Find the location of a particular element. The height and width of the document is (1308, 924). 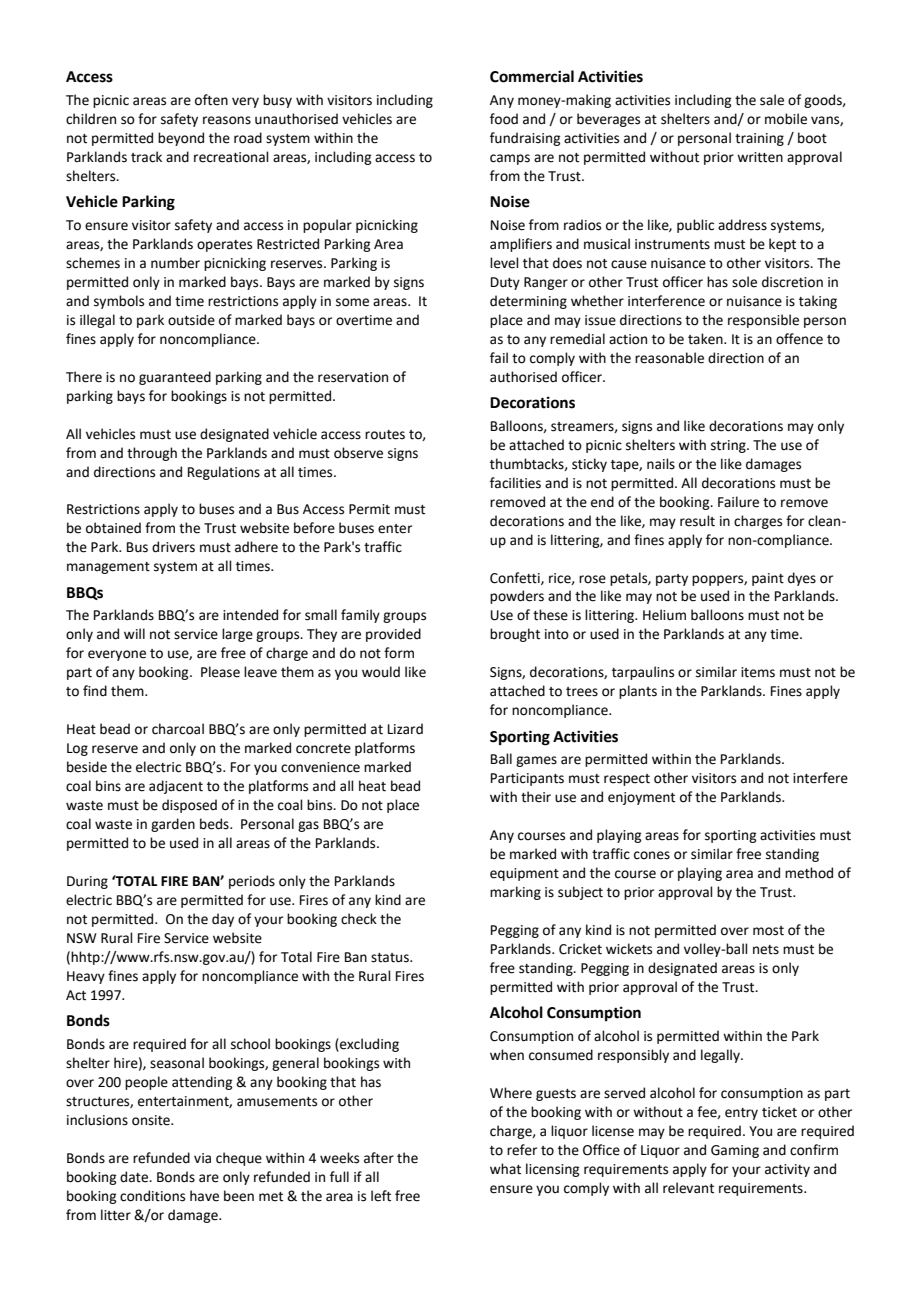

food is located at coordinates (504, 119).
